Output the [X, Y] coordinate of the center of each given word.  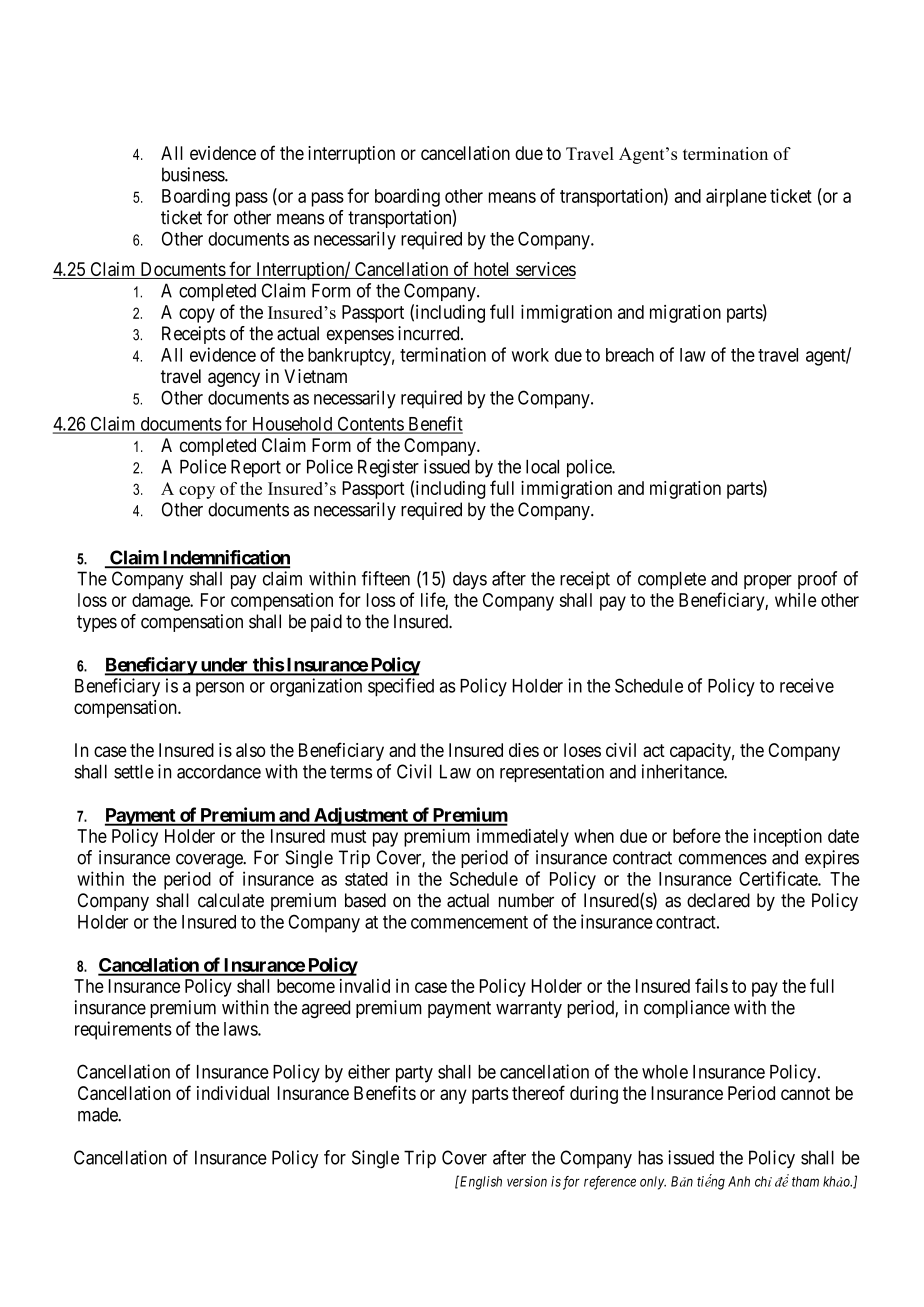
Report [256, 468]
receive [807, 685]
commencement [469, 922]
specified [401, 687]
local [542, 467]
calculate [231, 900]
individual [233, 1093]
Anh [739, 1181]
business [194, 174]
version [527, 1181]
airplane [736, 198]
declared [718, 900]
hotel [492, 270]
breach [630, 355]
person [220, 689]
